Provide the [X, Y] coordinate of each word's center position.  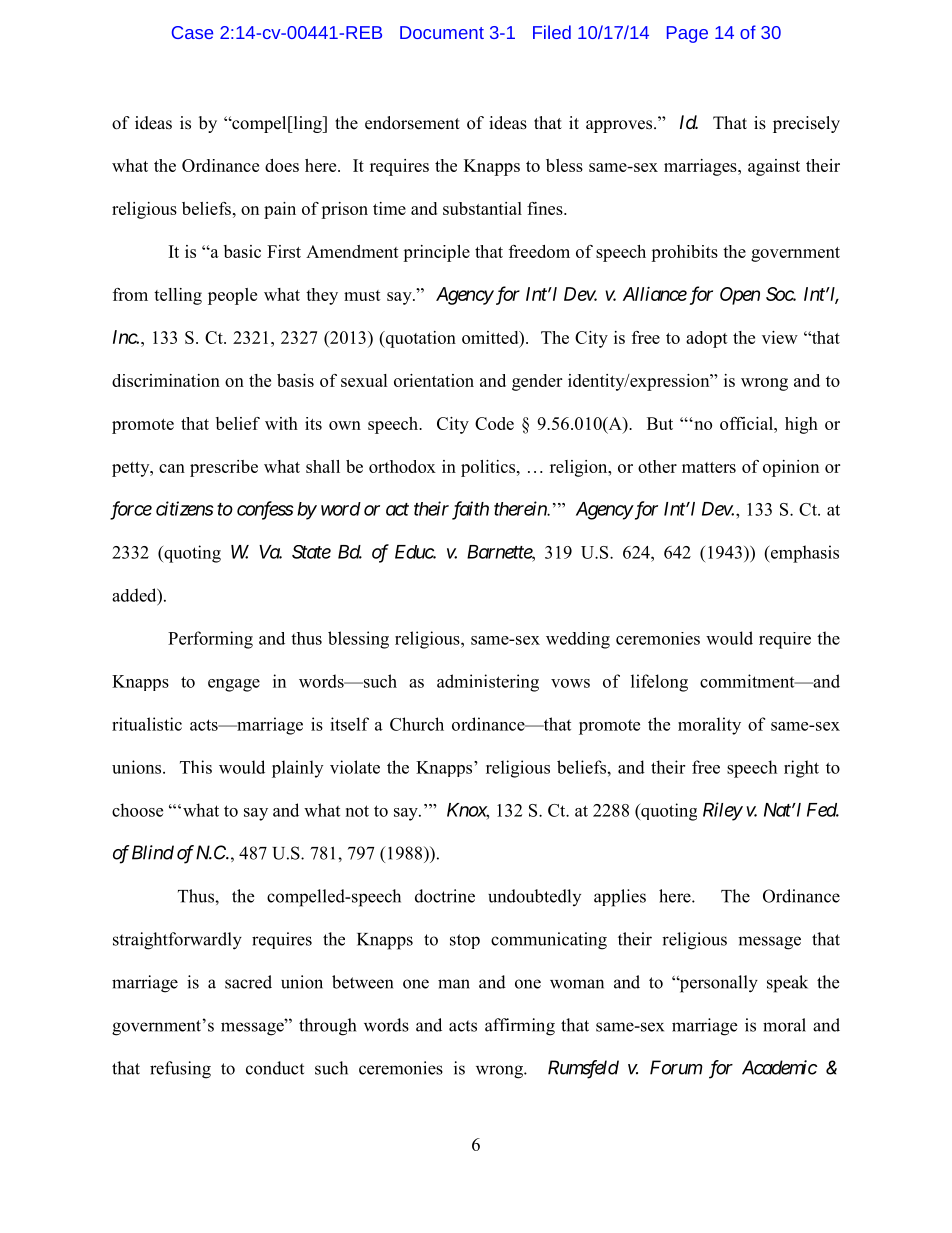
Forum [676, 1067]
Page [687, 34]
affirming [520, 1027]
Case [192, 32]
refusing [180, 1070]
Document [442, 32]
